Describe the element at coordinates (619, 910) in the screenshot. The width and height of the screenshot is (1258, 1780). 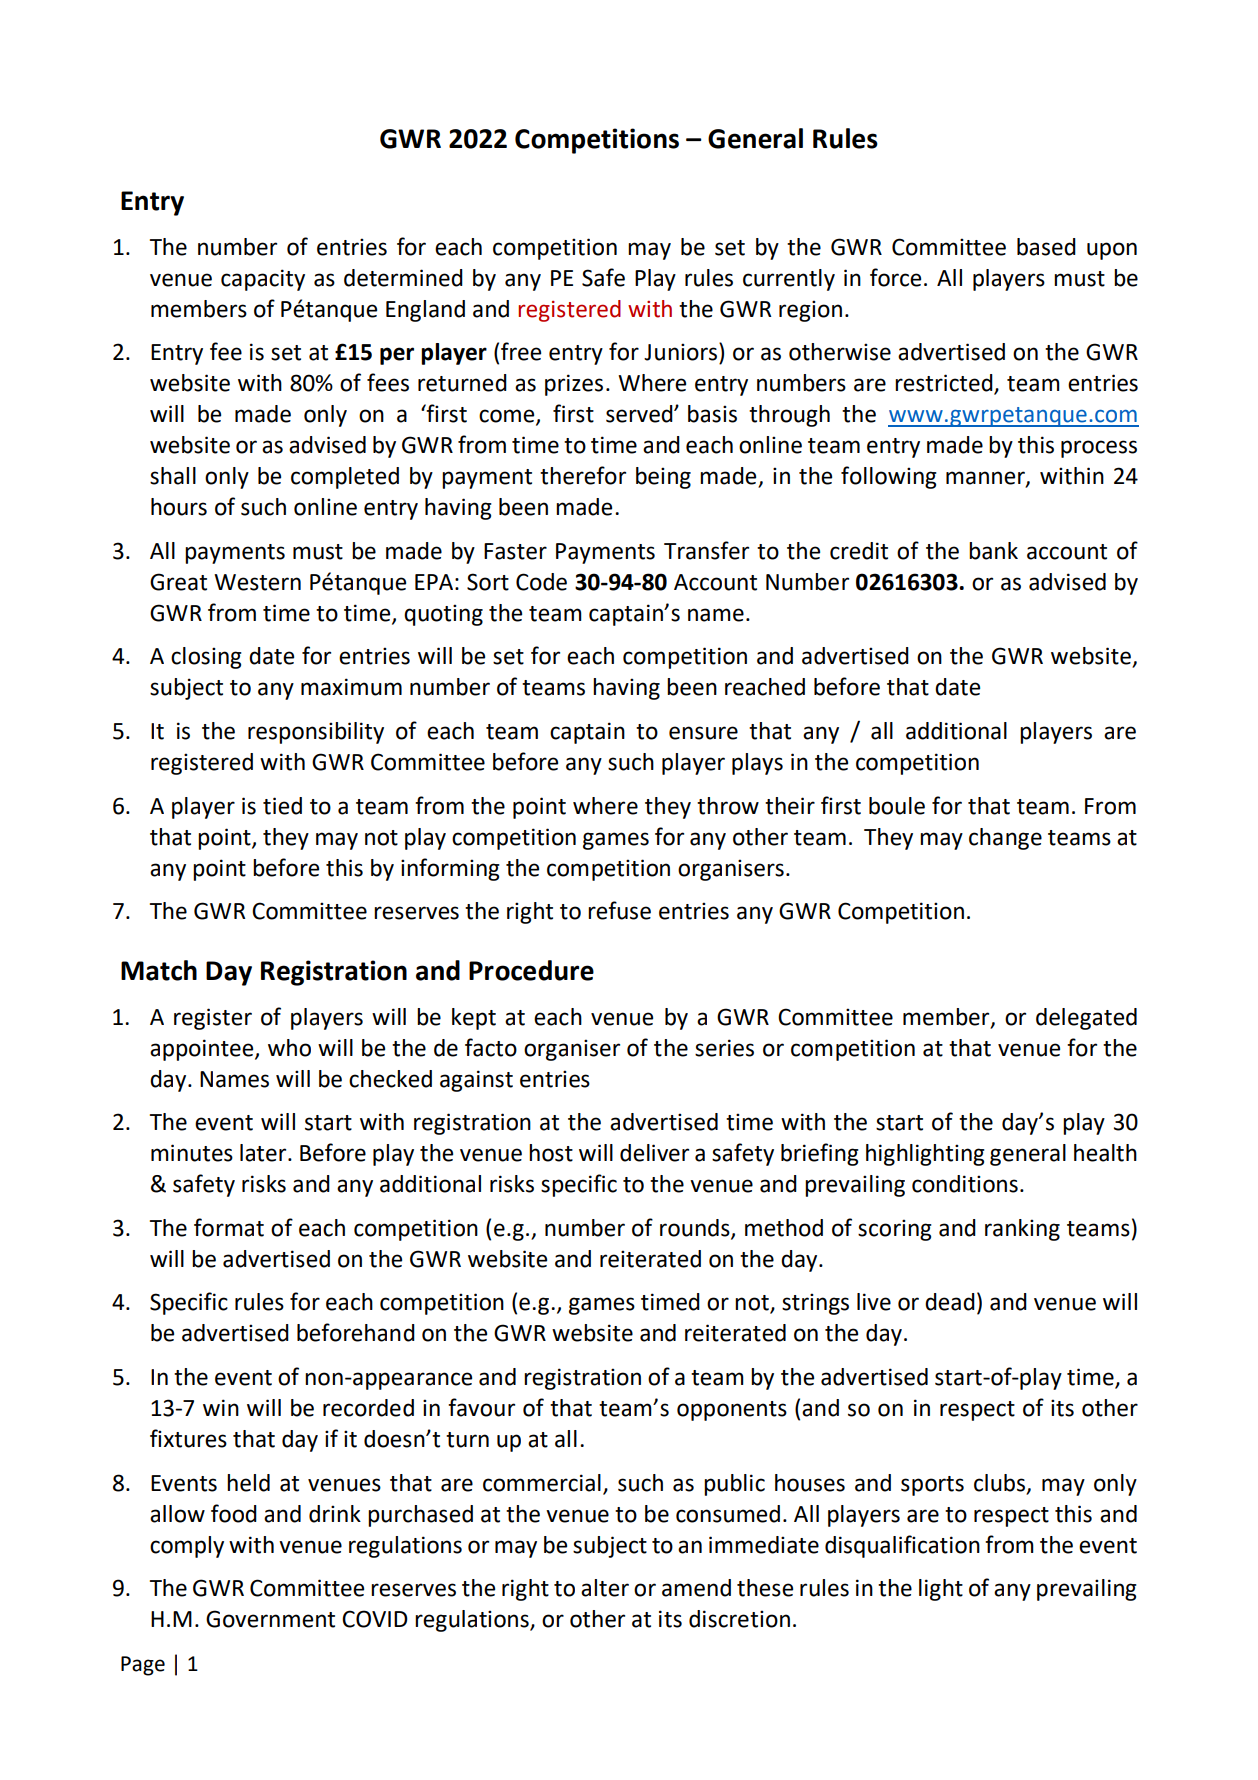
I see `refuse` at that location.
